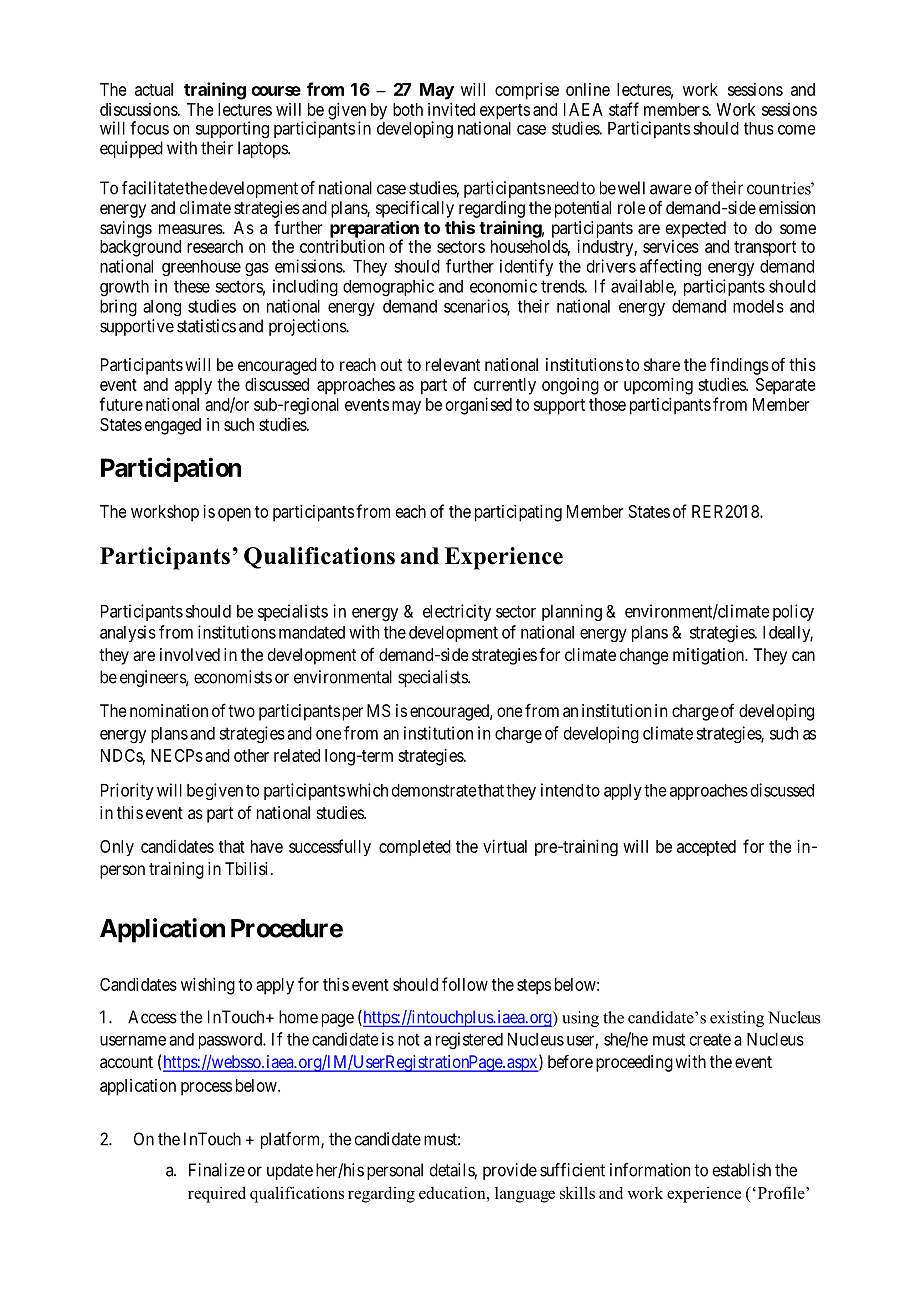  Describe the element at coordinates (190, 654) in the image. I see `involved` at that location.
